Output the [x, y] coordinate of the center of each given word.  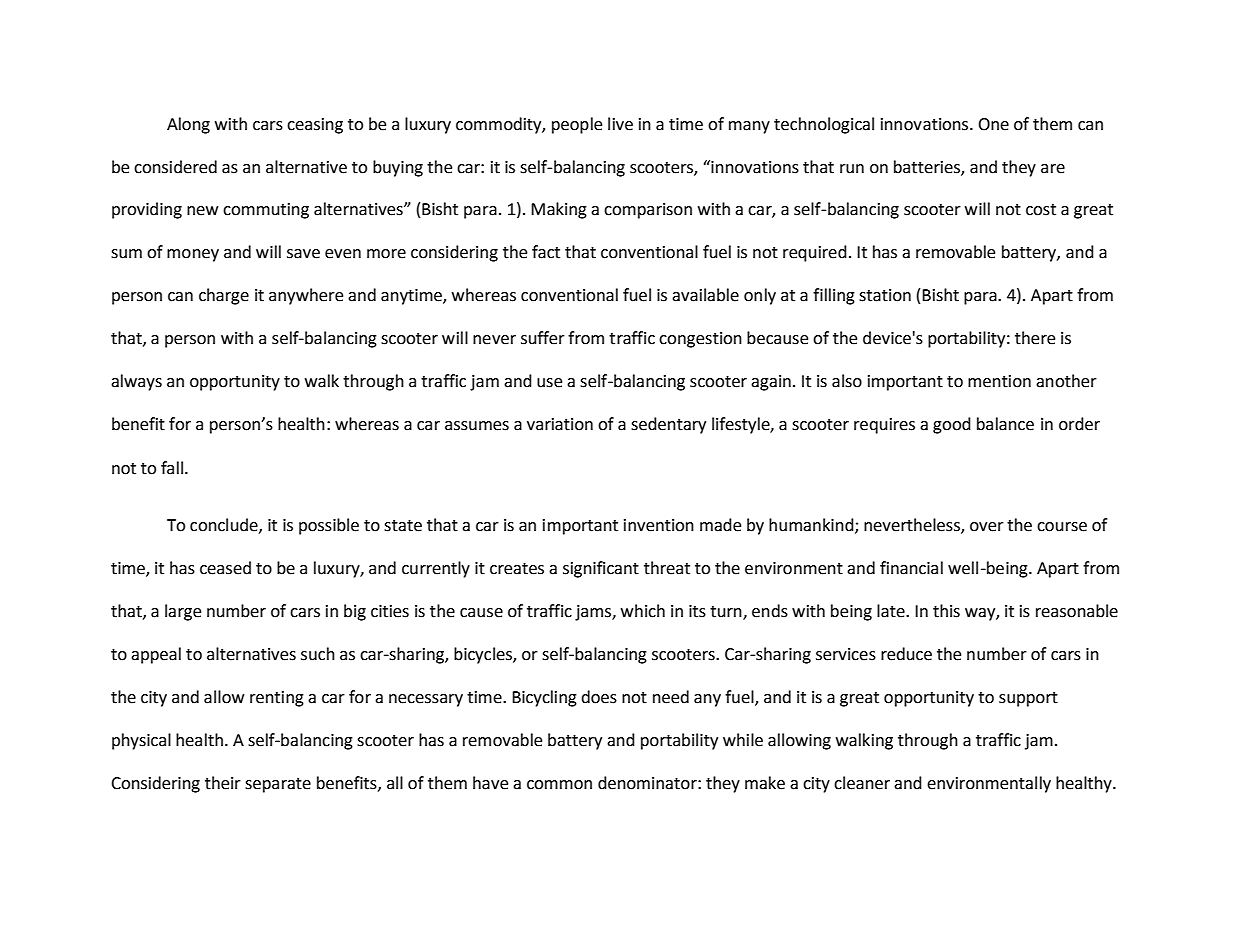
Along [188, 125]
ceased [225, 568]
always [136, 382]
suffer [543, 338]
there [1035, 338]
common [559, 785]
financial [911, 568]
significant [601, 569]
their [223, 783]
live [620, 124]
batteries [928, 167]
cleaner [862, 783]
